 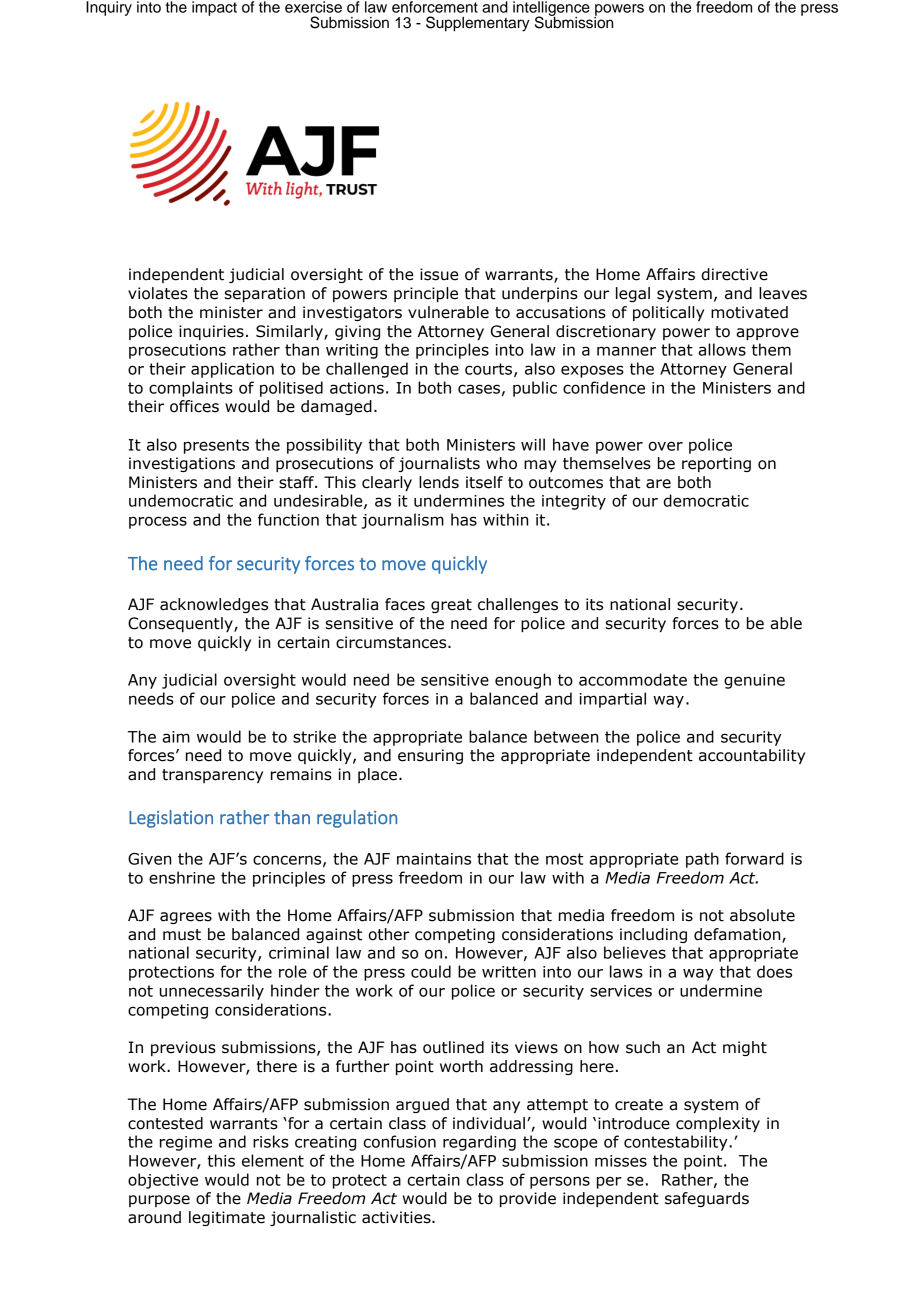 I want to click on objective, so click(x=163, y=1181).
